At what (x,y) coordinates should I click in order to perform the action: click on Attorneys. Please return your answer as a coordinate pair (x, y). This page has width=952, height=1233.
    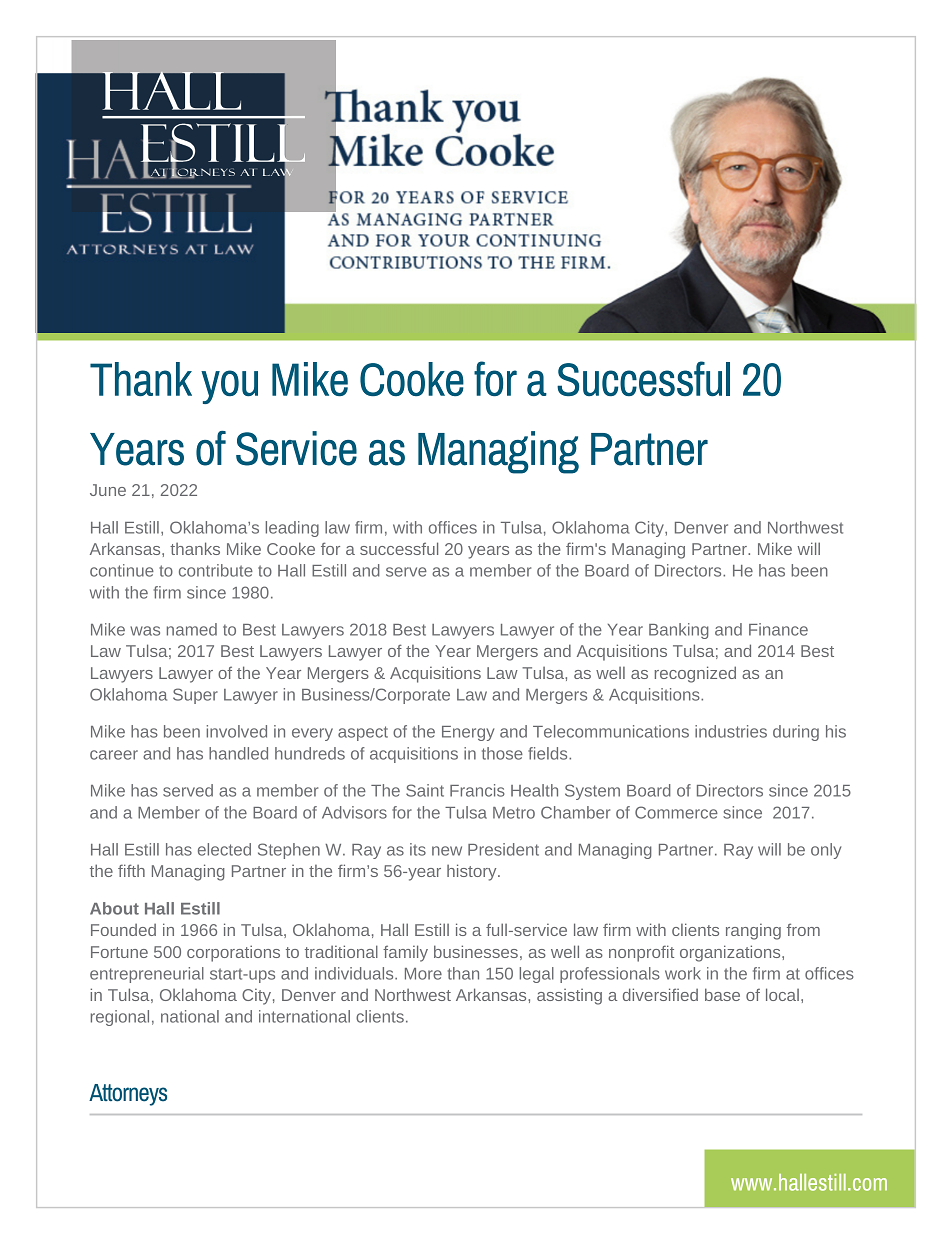
    Looking at the image, I should click on (128, 1095).
